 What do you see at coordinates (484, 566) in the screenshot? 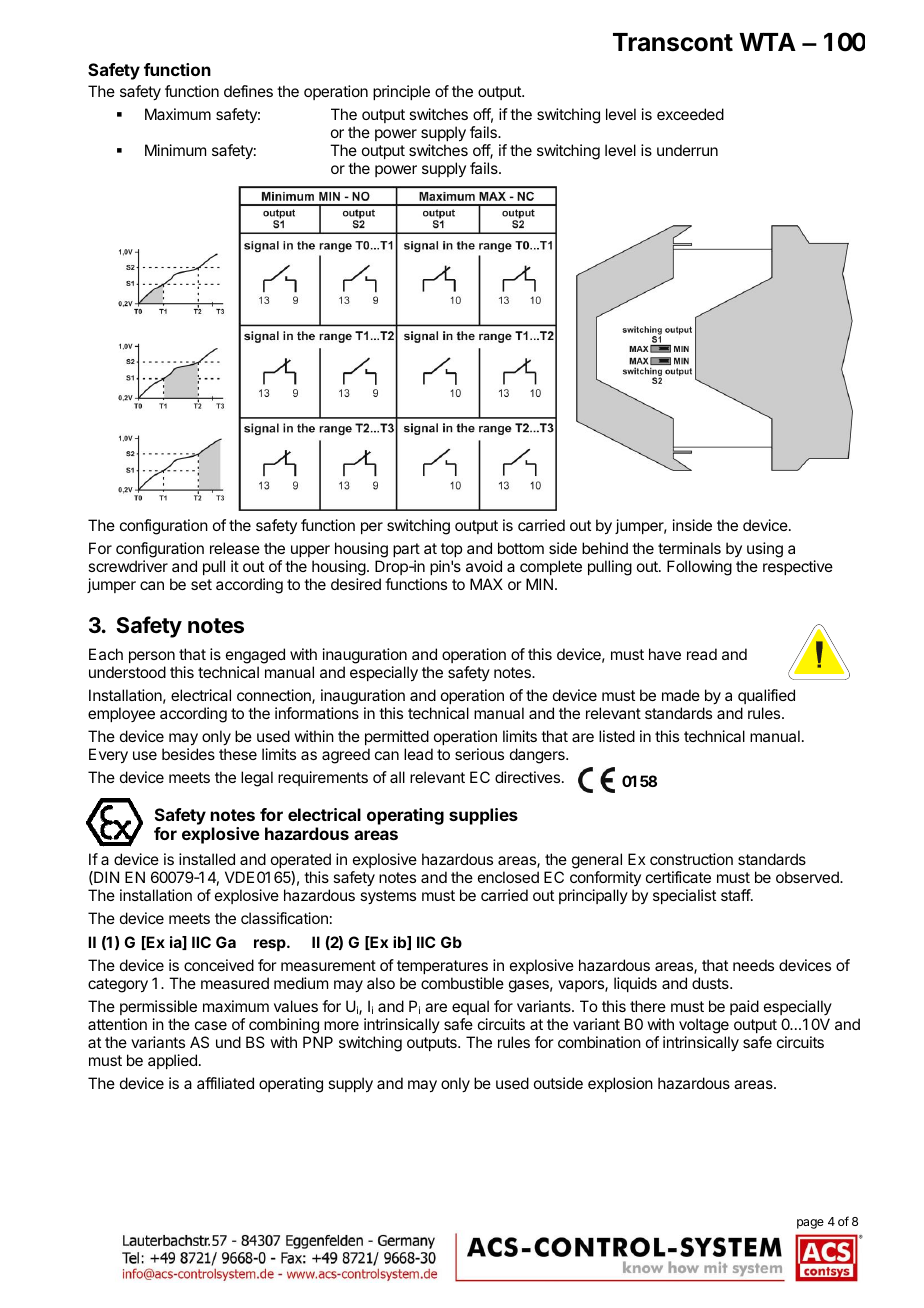
I see `avoid` at bounding box center [484, 566].
